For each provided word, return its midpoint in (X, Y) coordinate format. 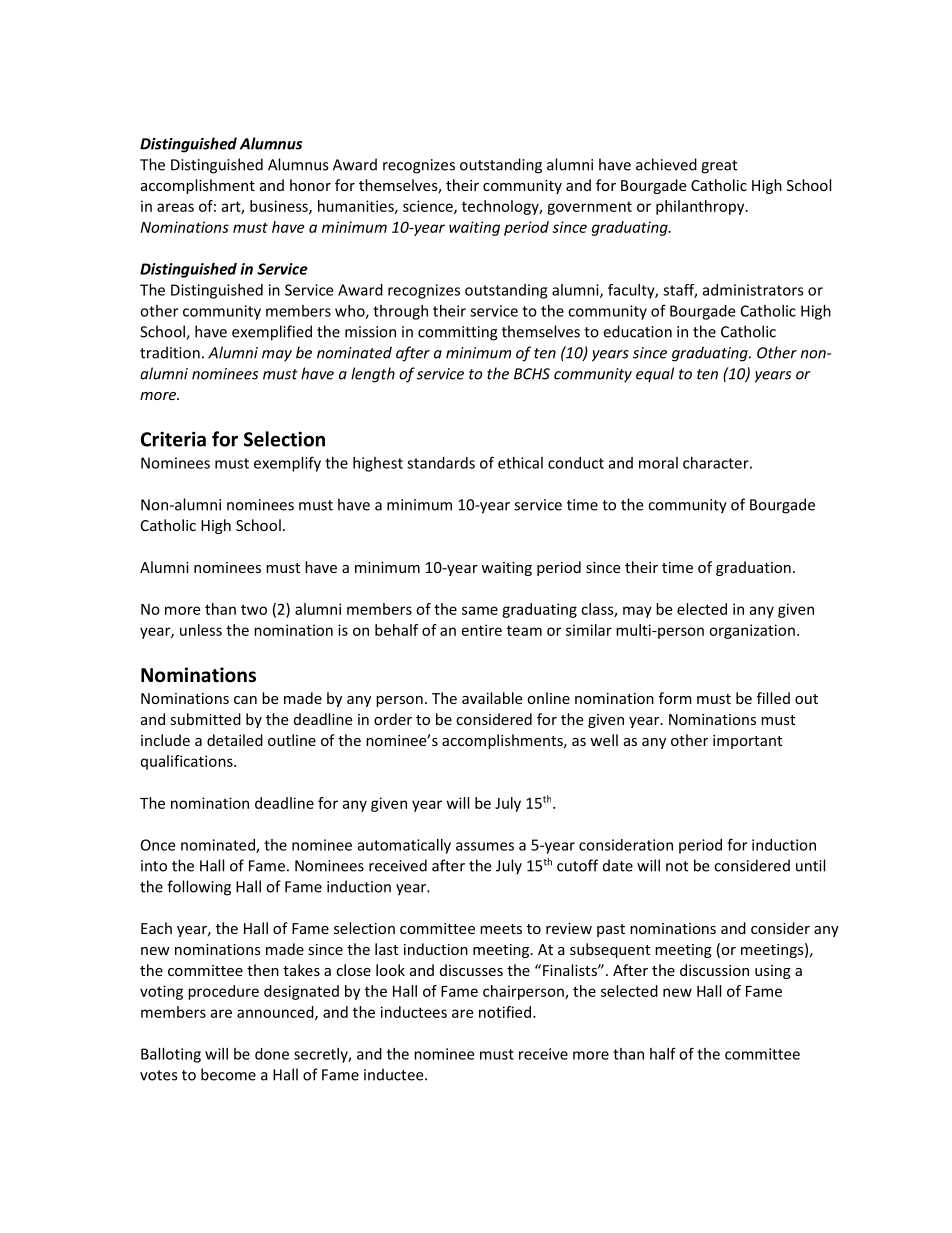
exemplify (287, 464)
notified (505, 1012)
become (228, 1074)
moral (658, 463)
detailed (235, 740)
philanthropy (701, 207)
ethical (520, 463)
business (280, 207)
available (492, 698)
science (429, 207)
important (747, 742)
